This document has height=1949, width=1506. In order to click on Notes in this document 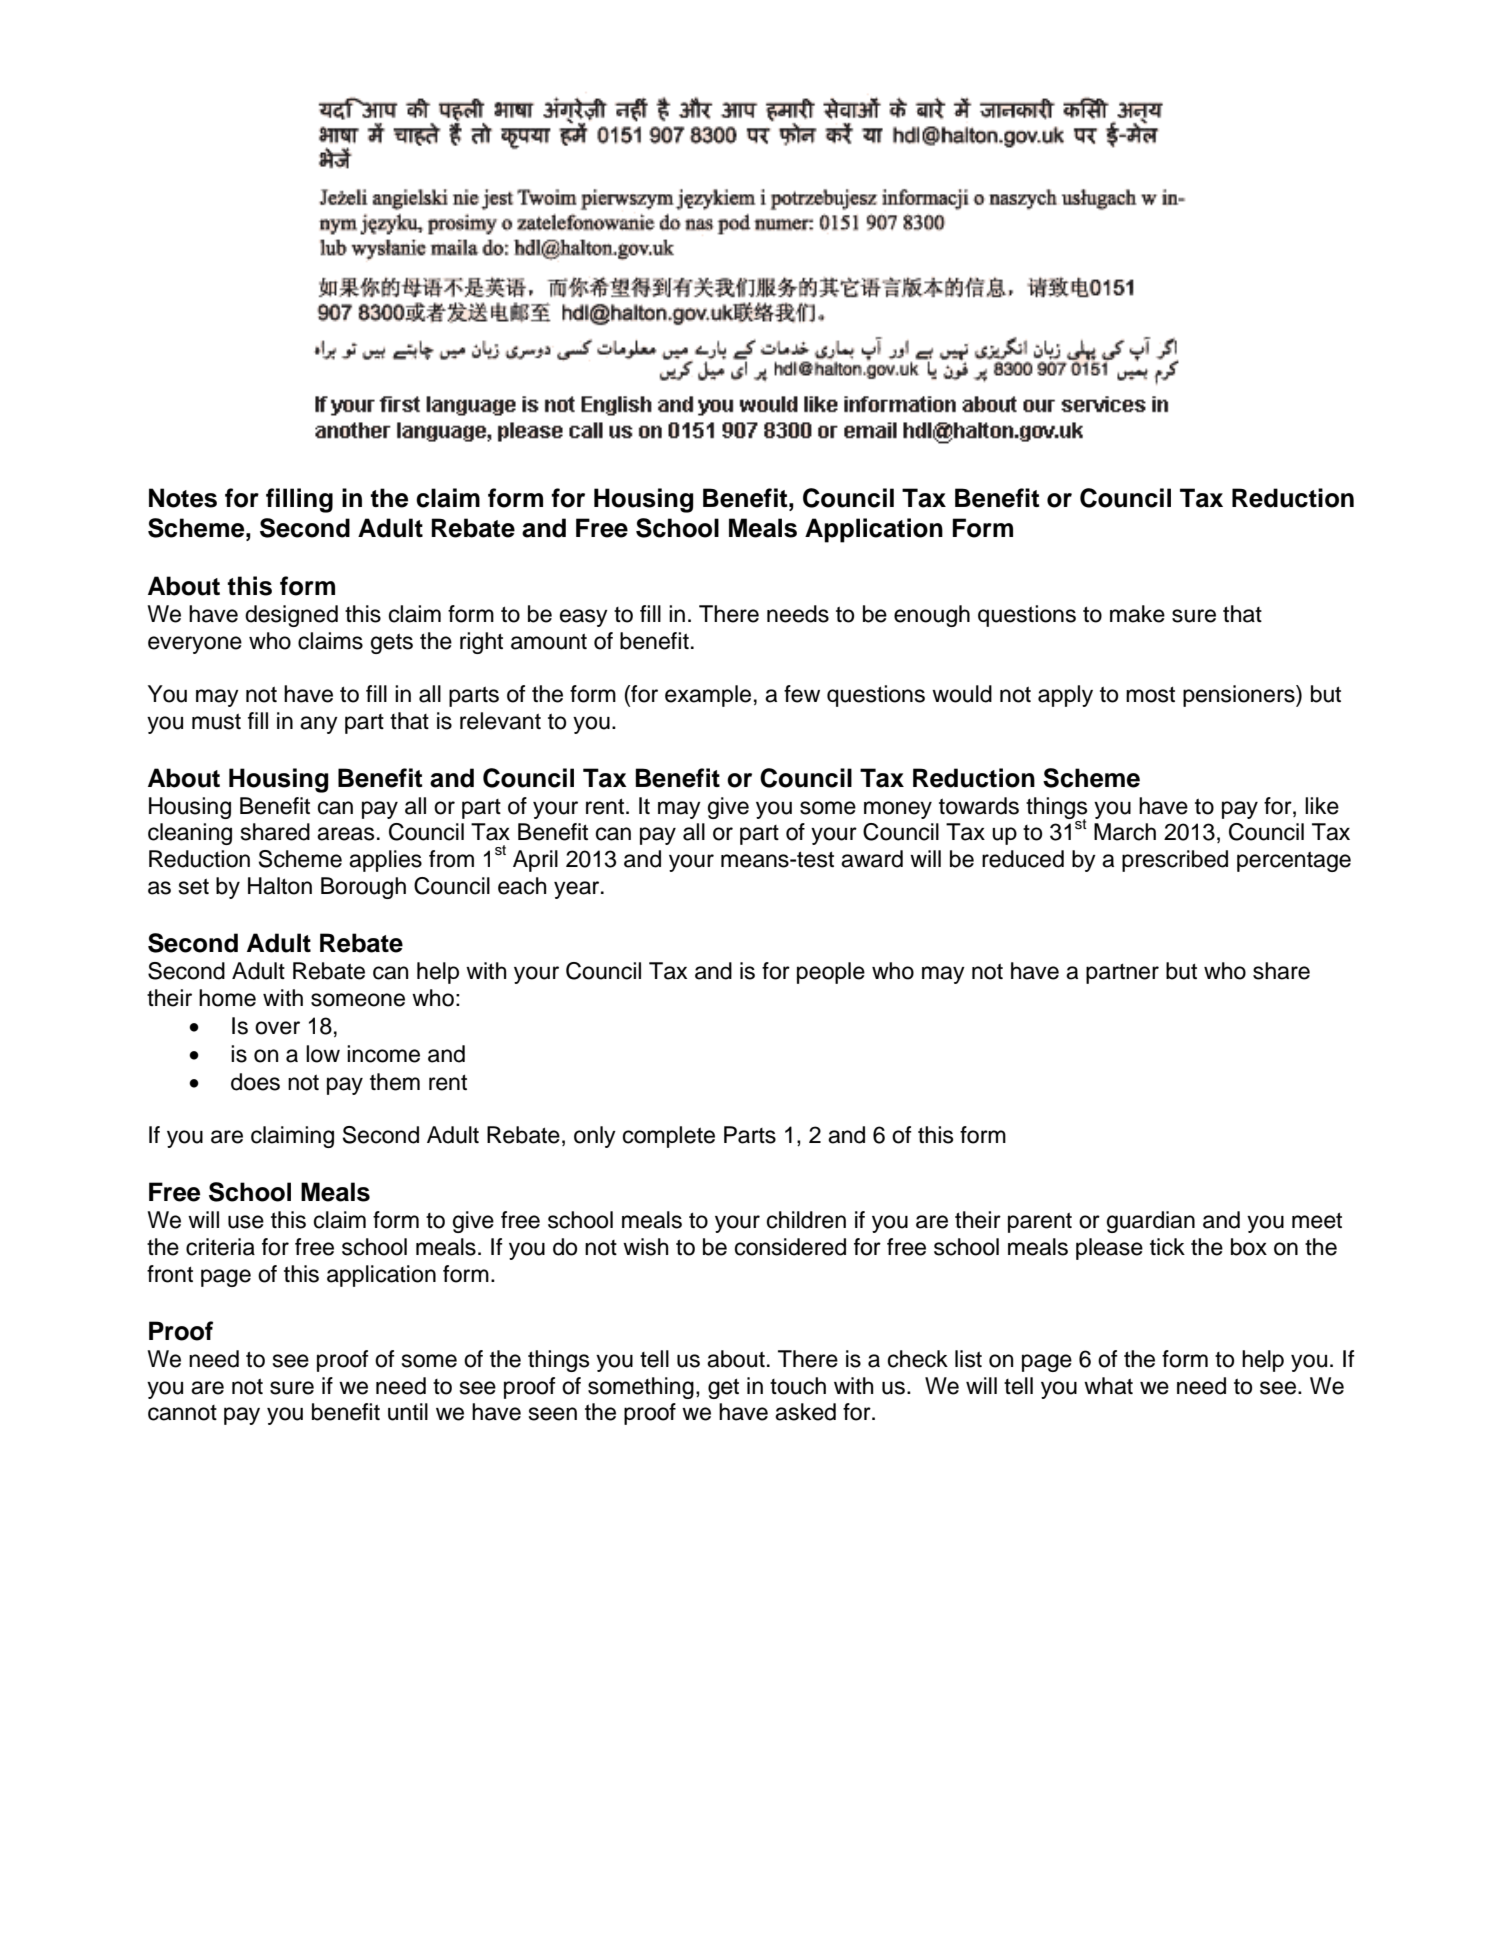, I will do `click(183, 498)`.
